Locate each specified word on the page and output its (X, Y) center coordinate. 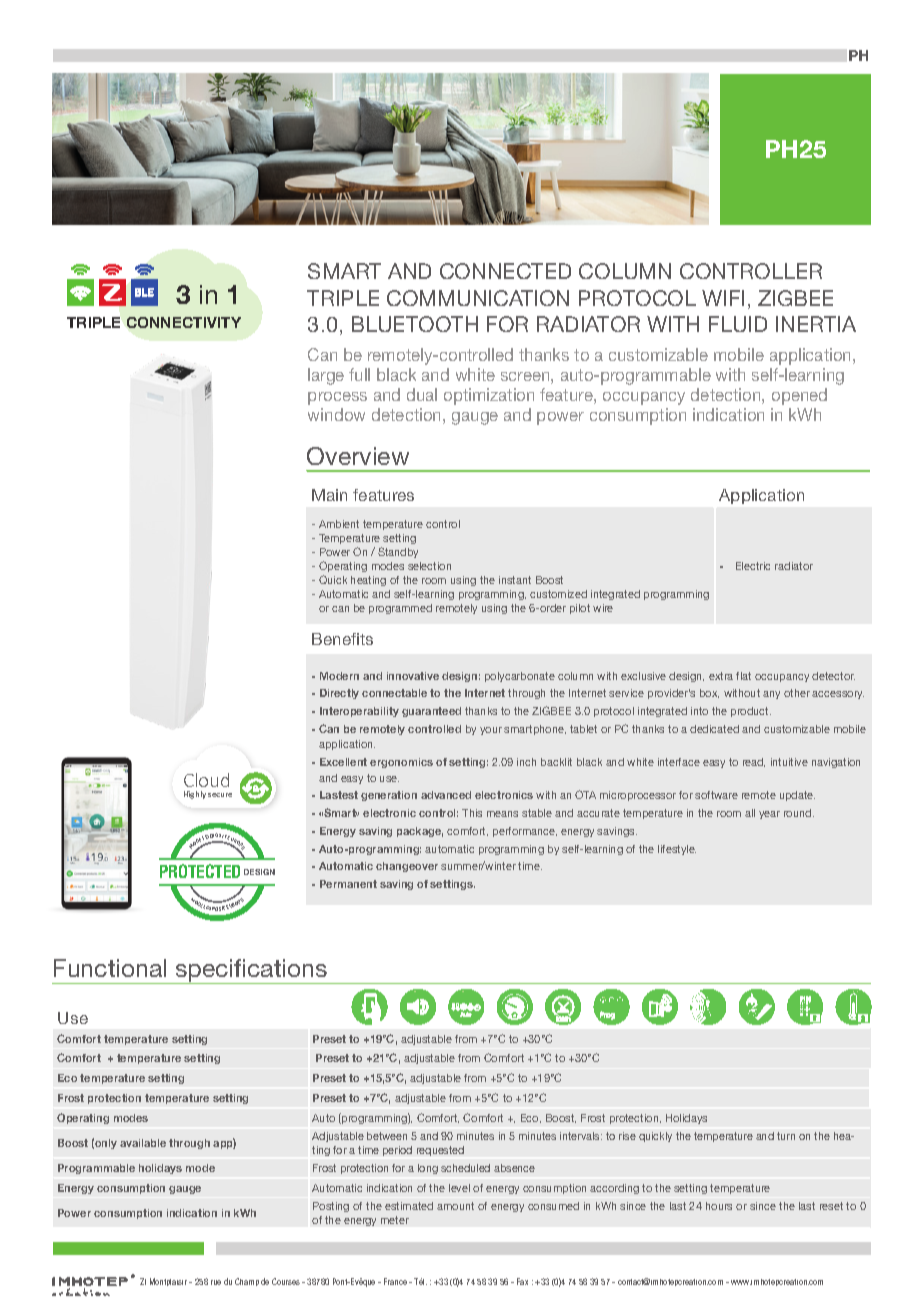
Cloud (206, 780)
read (754, 762)
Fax (522, 1281)
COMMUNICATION (478, 298)
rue (216, 1282)
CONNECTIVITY (184, 322)
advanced (446, 795)
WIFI (723, 298)
